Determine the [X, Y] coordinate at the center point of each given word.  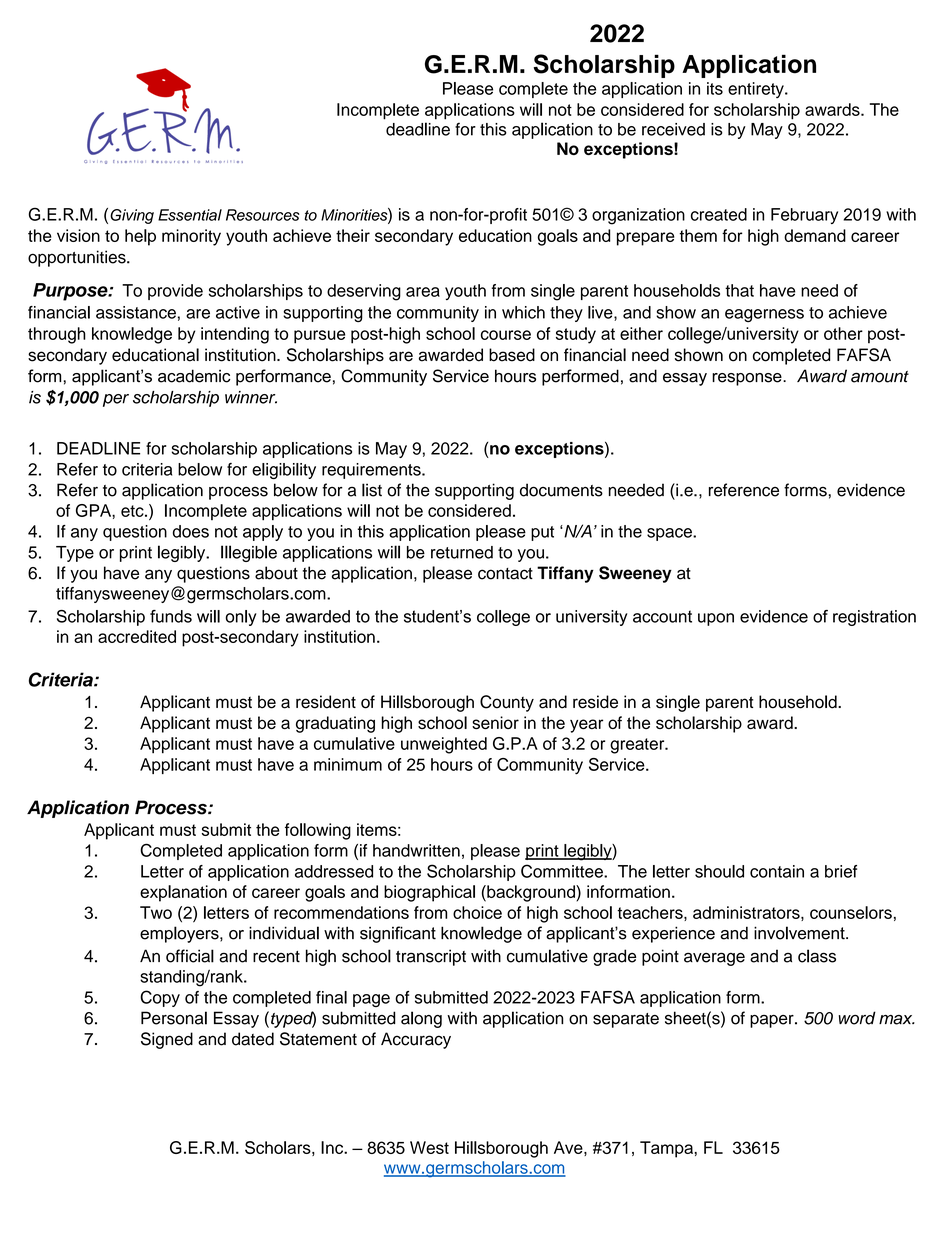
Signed [167, 1040]
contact [505, 574]
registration [874, 618]
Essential [190, 215]
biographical [429, 893]
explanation [183, 893]
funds [171, 616]
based [512, 355]
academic [194, 376]
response [748, 379]
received [673, 129]
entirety [757, 90]
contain [777, 871]
